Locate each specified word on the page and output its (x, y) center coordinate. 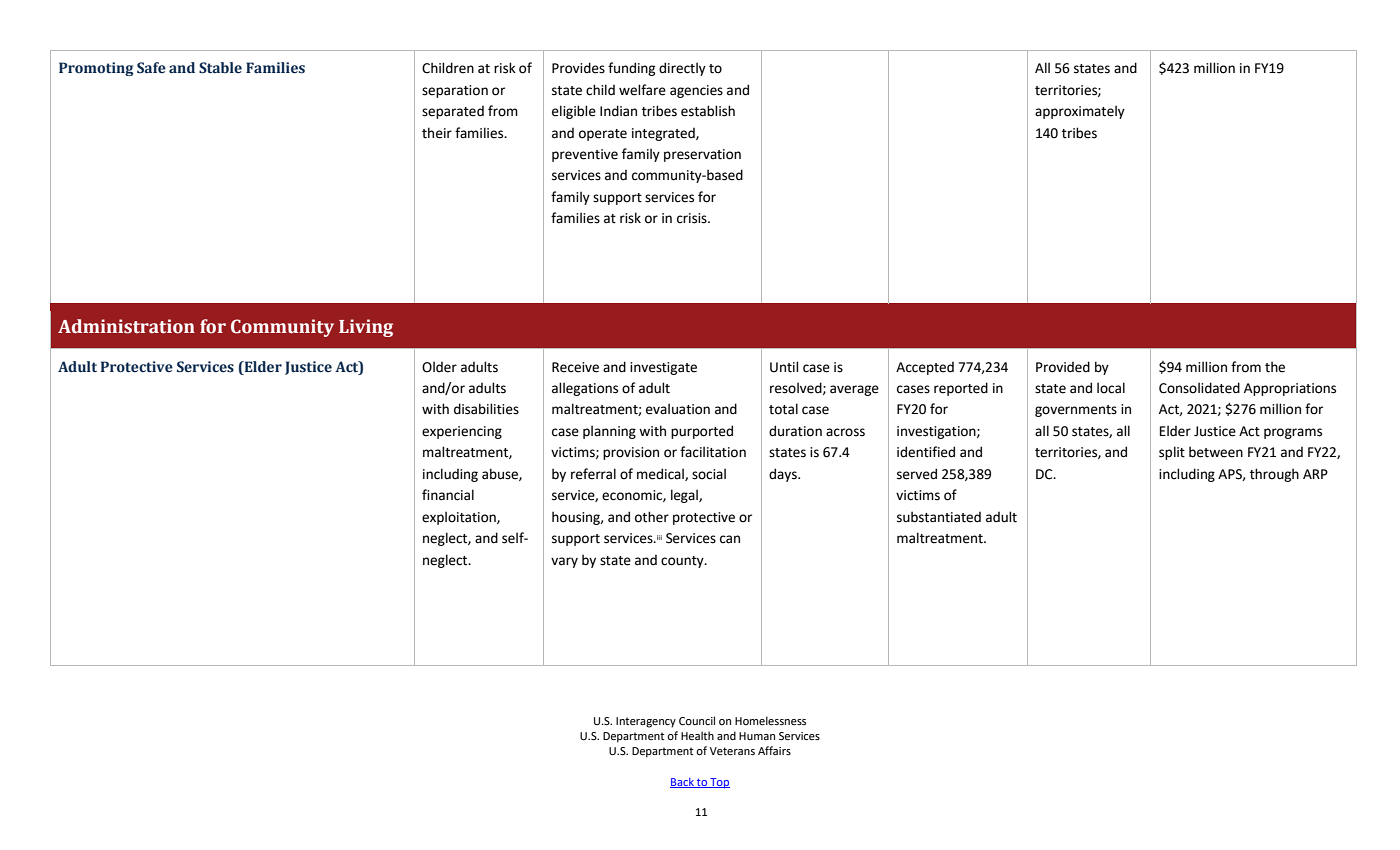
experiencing (462, 432)
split (1172, 453)
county (683, 562)
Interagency (646, 722)
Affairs (774, 750)
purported (702, 432)
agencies (696, 91)
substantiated (939, 517)
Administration (126, 326)
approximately (1080, 112)
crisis (693, 218)
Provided (1063, 367)
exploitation (460, 518)
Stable (220, 68)
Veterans (732, 751)
